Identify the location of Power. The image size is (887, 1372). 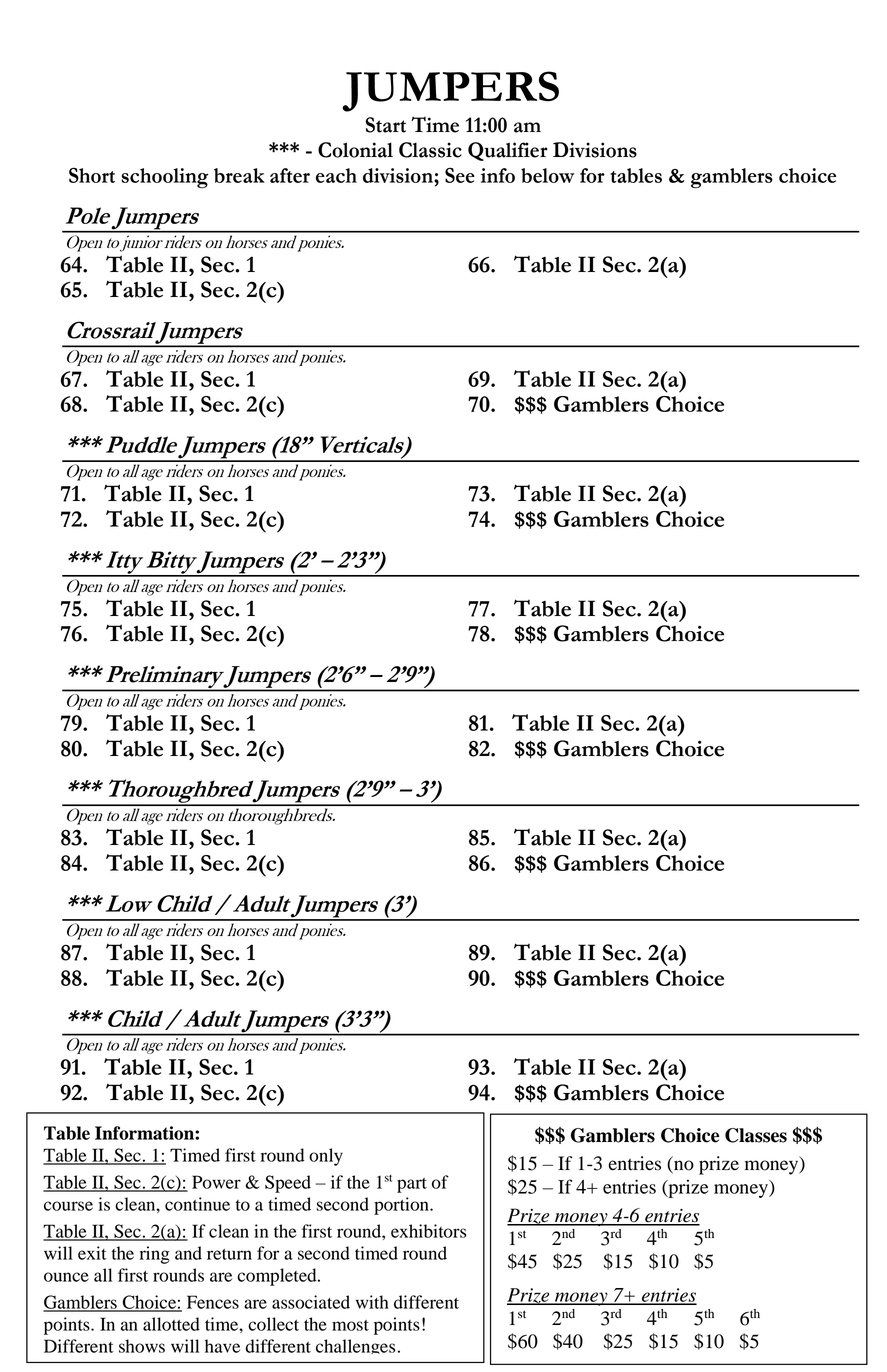
(216, 1182).
